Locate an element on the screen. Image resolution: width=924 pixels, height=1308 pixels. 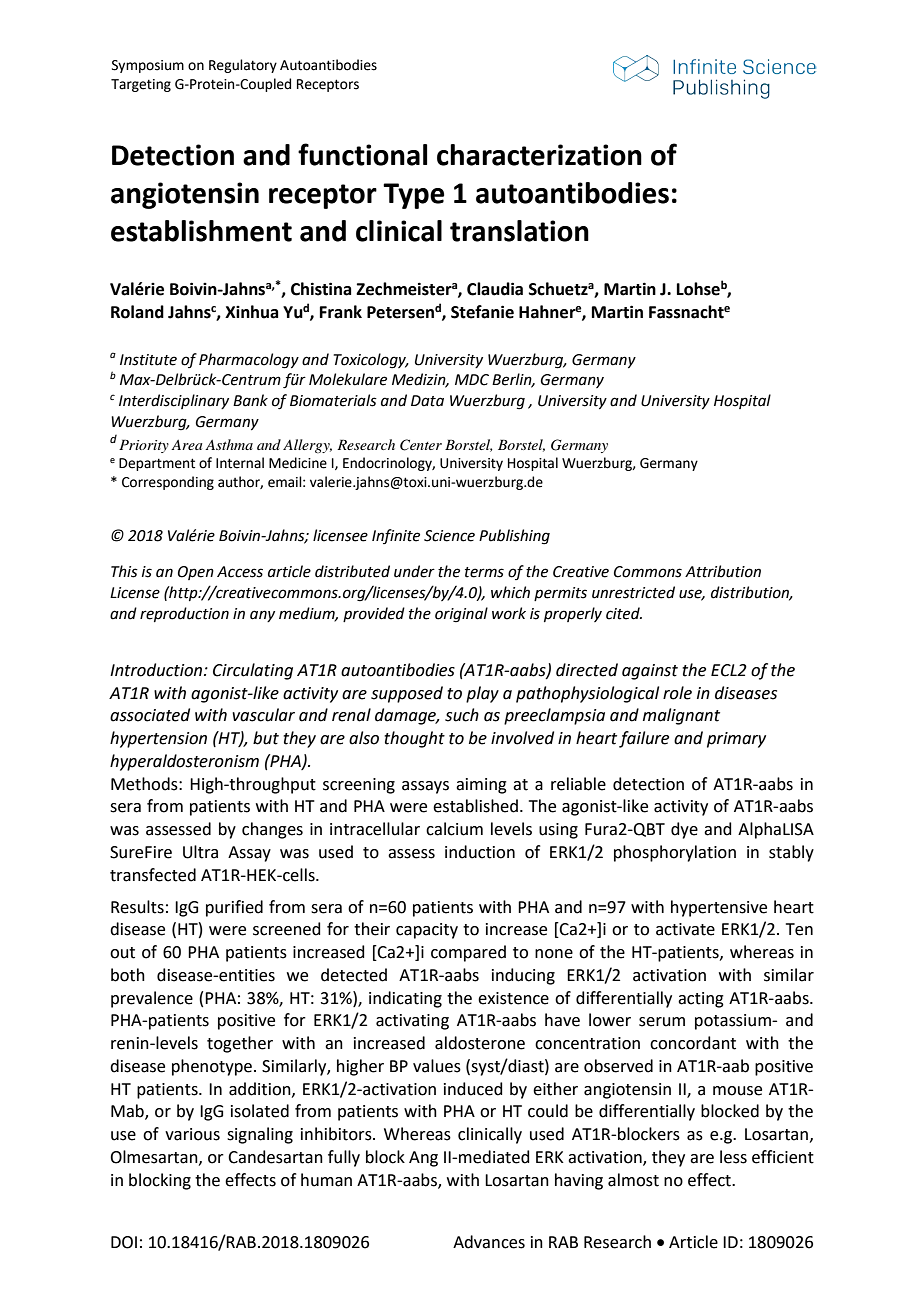
various is located at coordinates (192, 1134).
